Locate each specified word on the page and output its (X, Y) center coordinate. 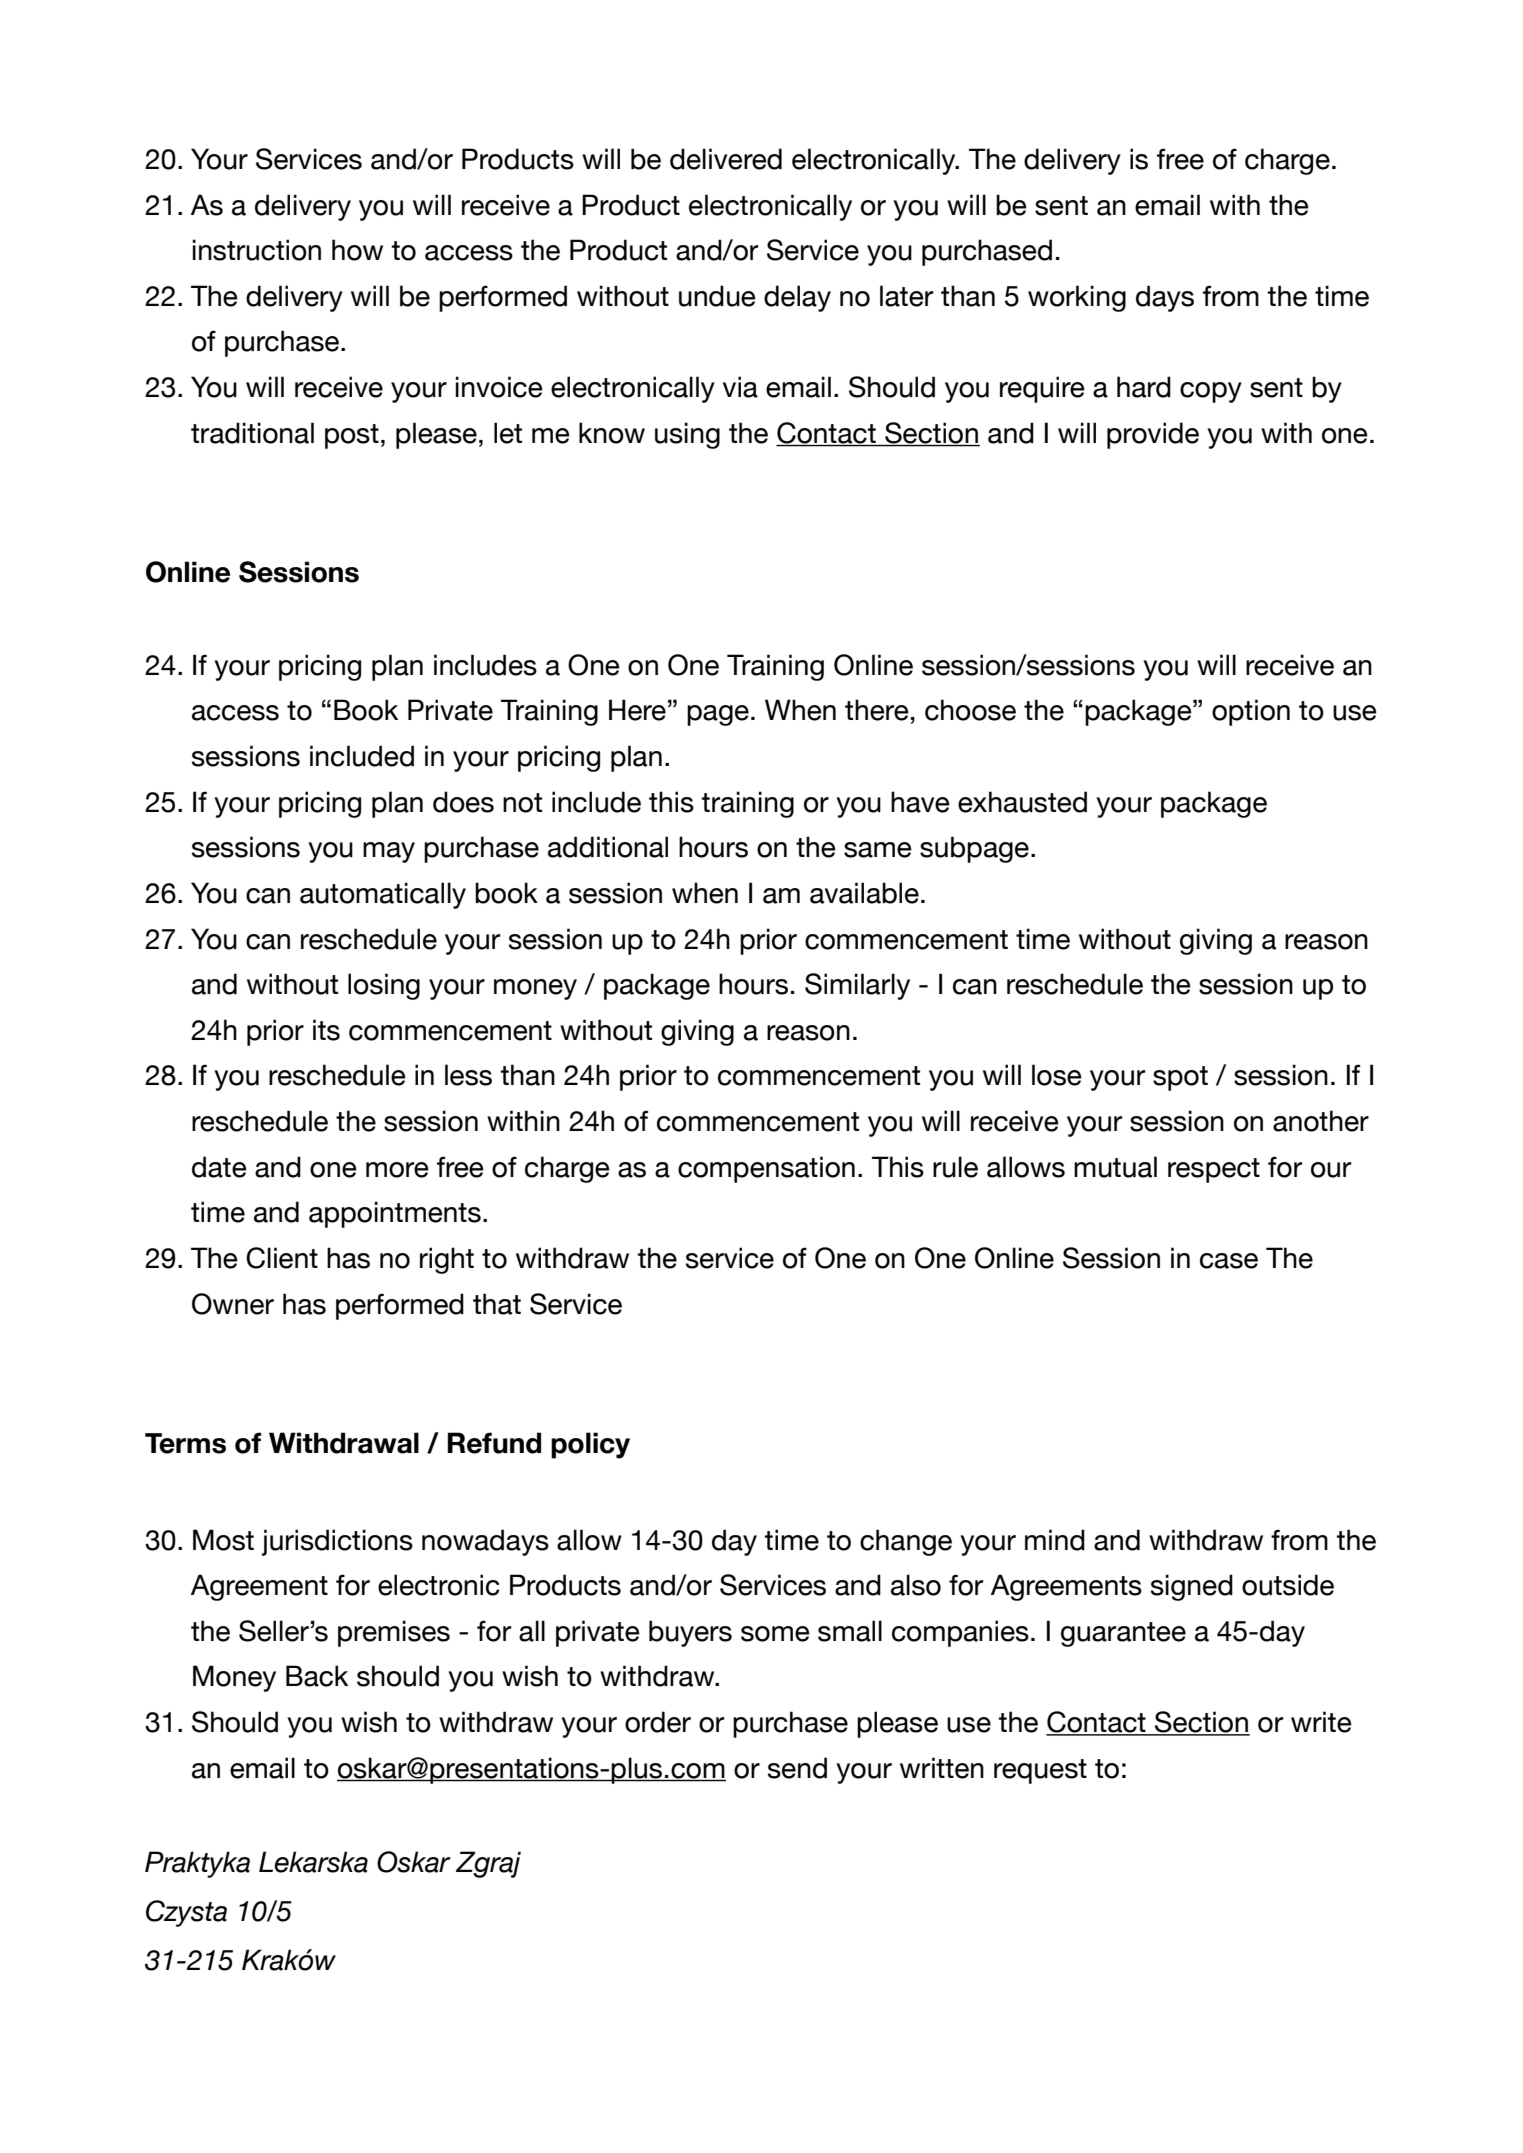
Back (317, 1676)
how (357, 250)
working (1077, 298)
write (1321, 1722)
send (797, 1768)
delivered (726, 159)
